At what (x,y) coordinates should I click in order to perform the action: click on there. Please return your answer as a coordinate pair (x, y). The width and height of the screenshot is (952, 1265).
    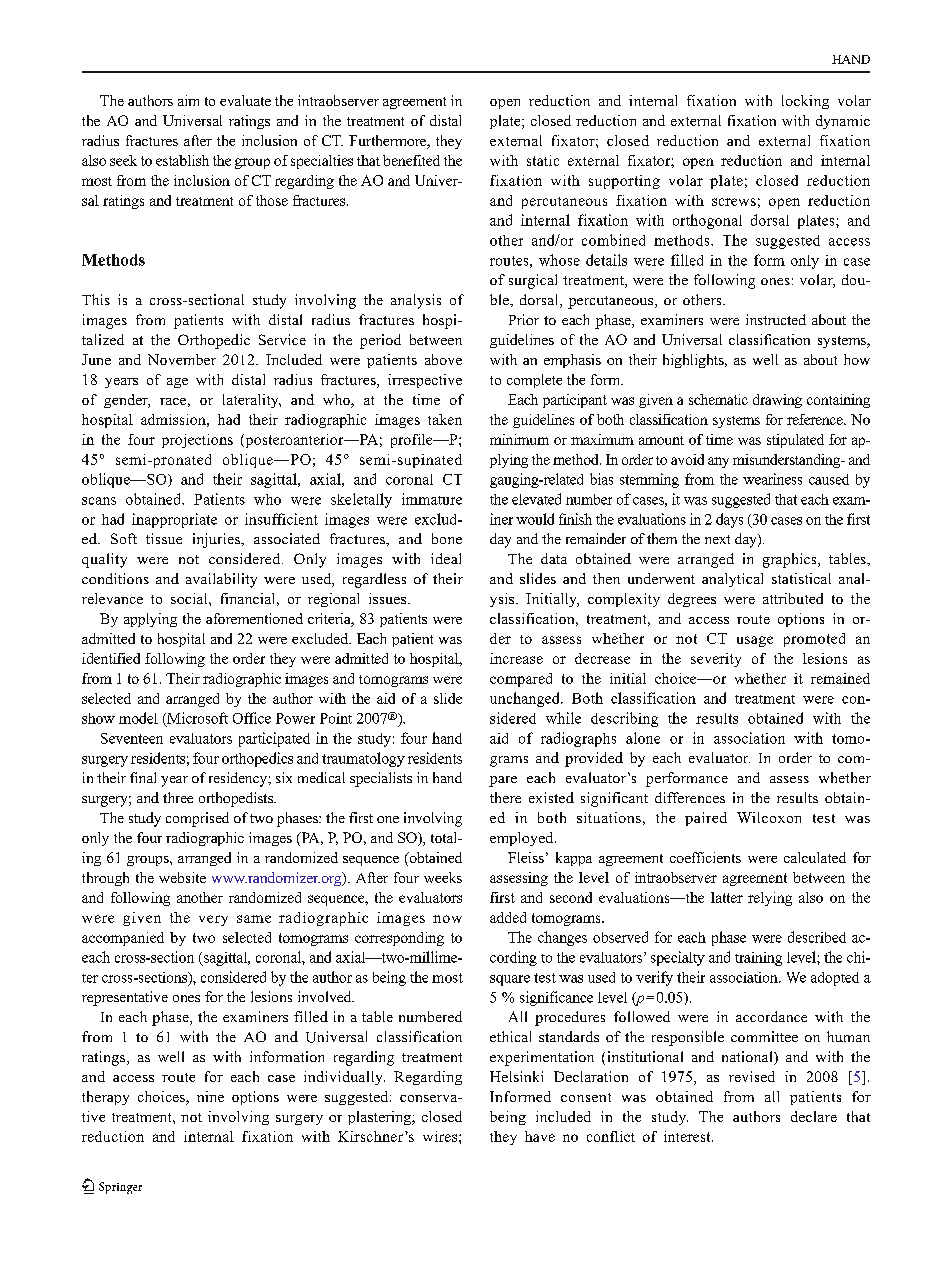
    Looking at the image, I should click on (505, 797).
